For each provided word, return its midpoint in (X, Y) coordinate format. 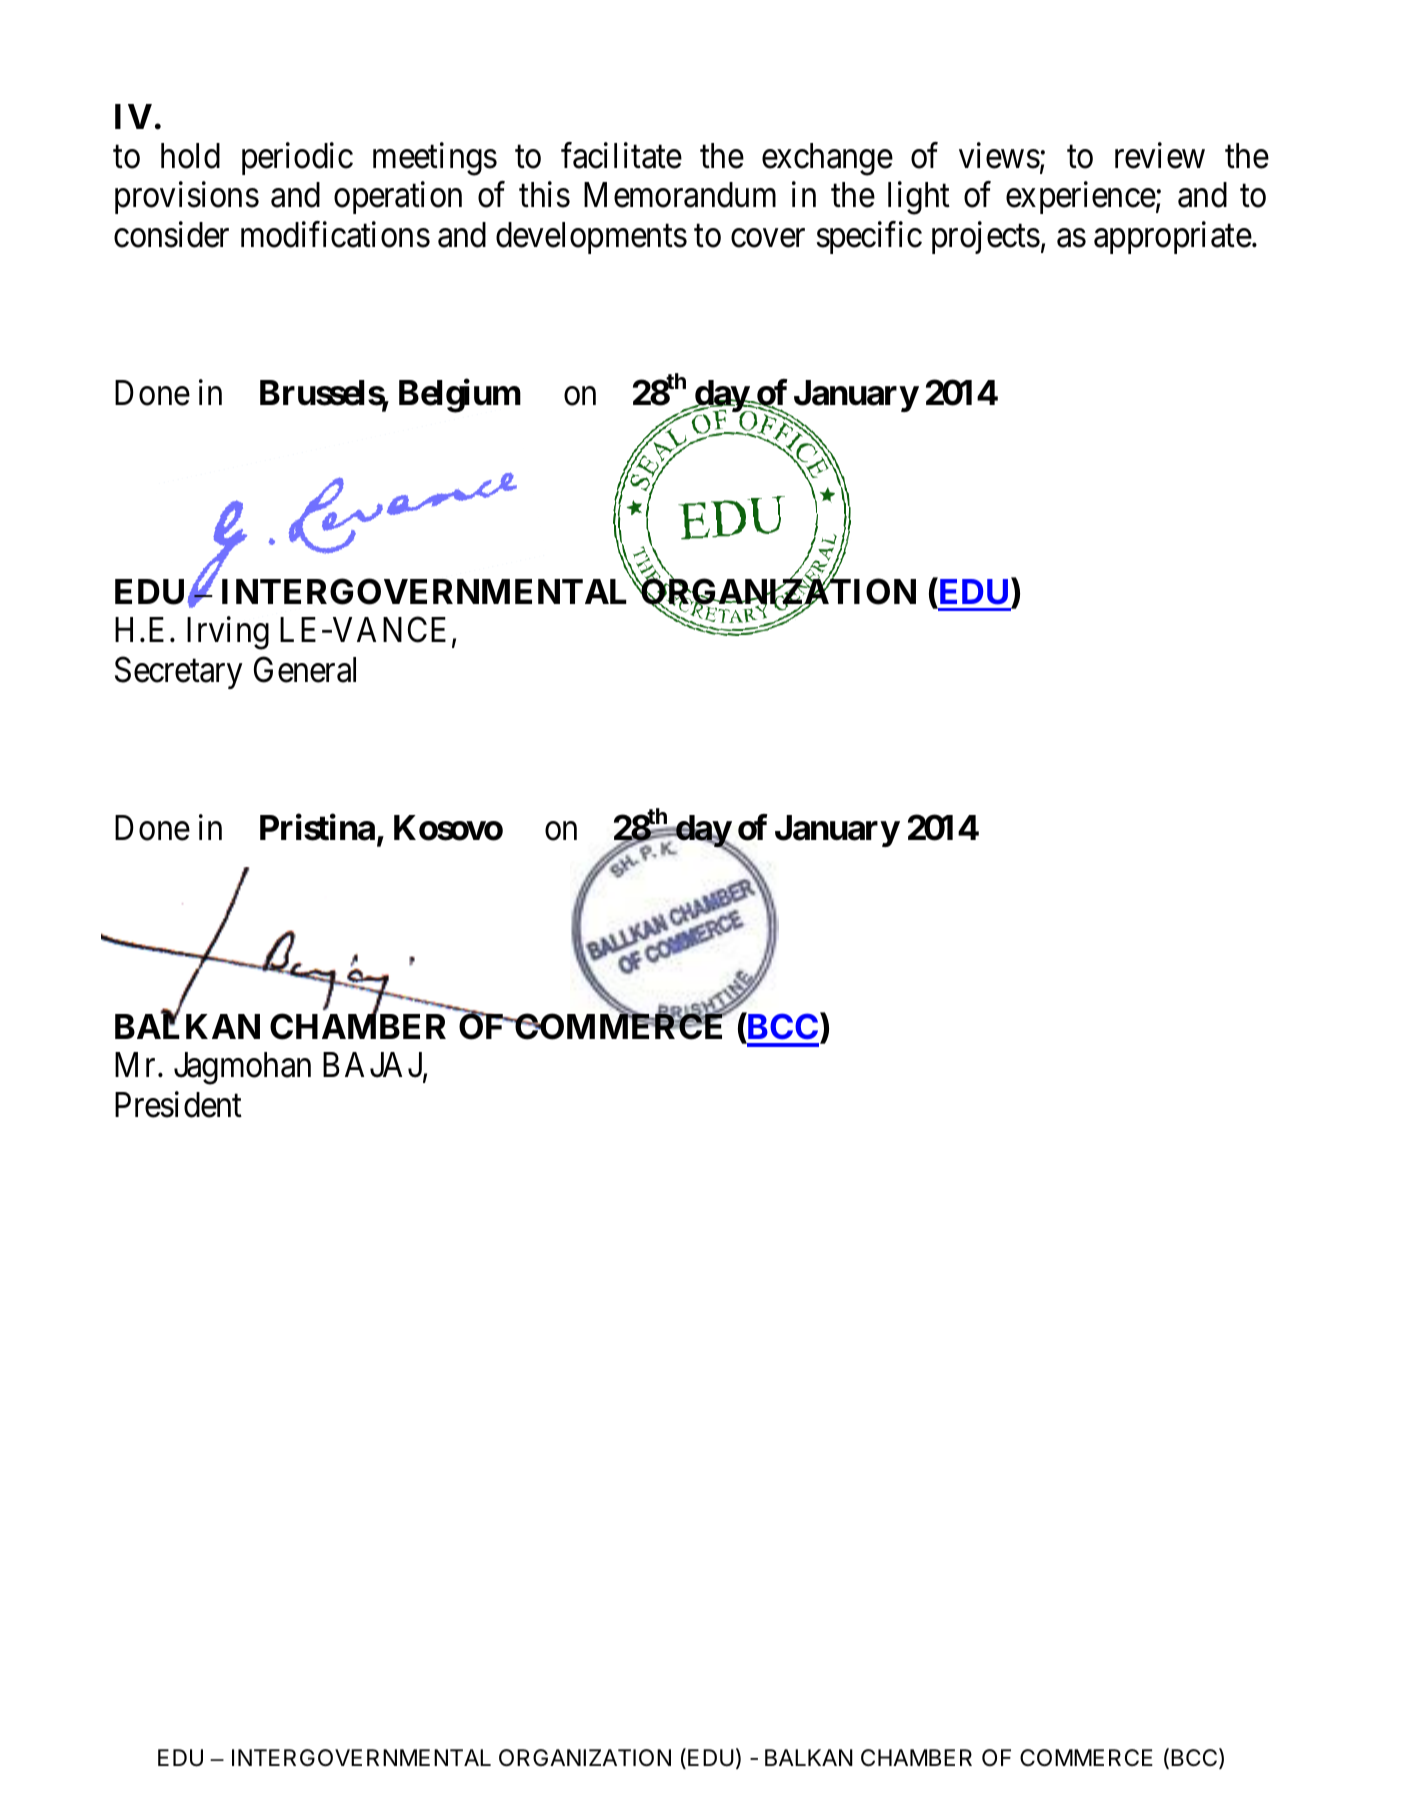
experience (1081, 198)
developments (591, 238)
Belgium (460, 396)
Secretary (178, 673)
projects (986, 237)
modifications (335, 234)
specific (869, 237)
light (919, 198)
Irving (228, 633)
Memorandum (680, 195)
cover (768, 238)
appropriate (1173, 237)
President (178, 1105)
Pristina (317, 827)
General (305, 670)
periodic (297, 158)
